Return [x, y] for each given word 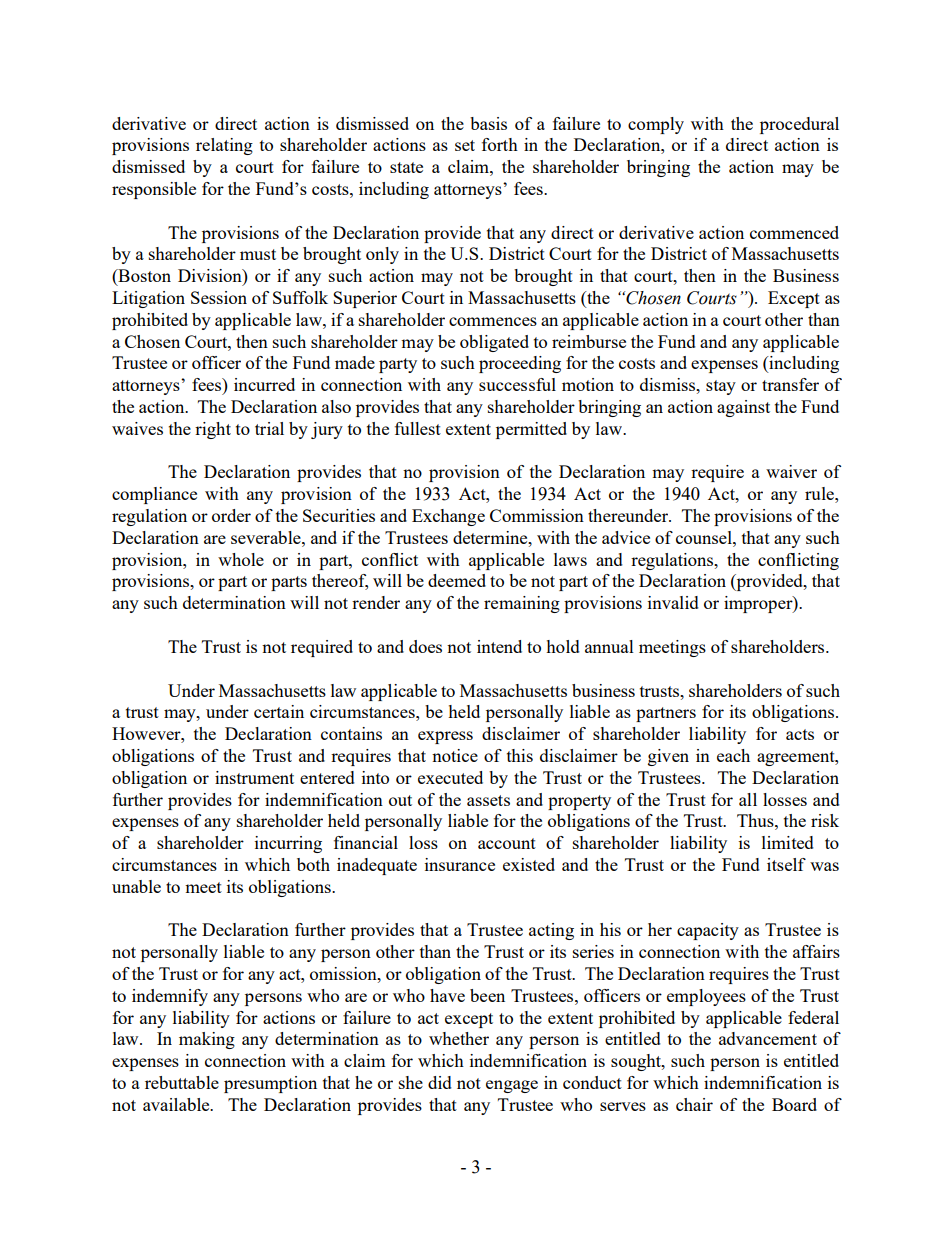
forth [500, 144]
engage [512, 1086]
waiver [791, 471]
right [213, 430]
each [733, 755]
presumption [270, 1084]
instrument [254, 777]
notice [455, 755]
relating [224, 146]
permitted [531, 430]
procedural [799, 125]
